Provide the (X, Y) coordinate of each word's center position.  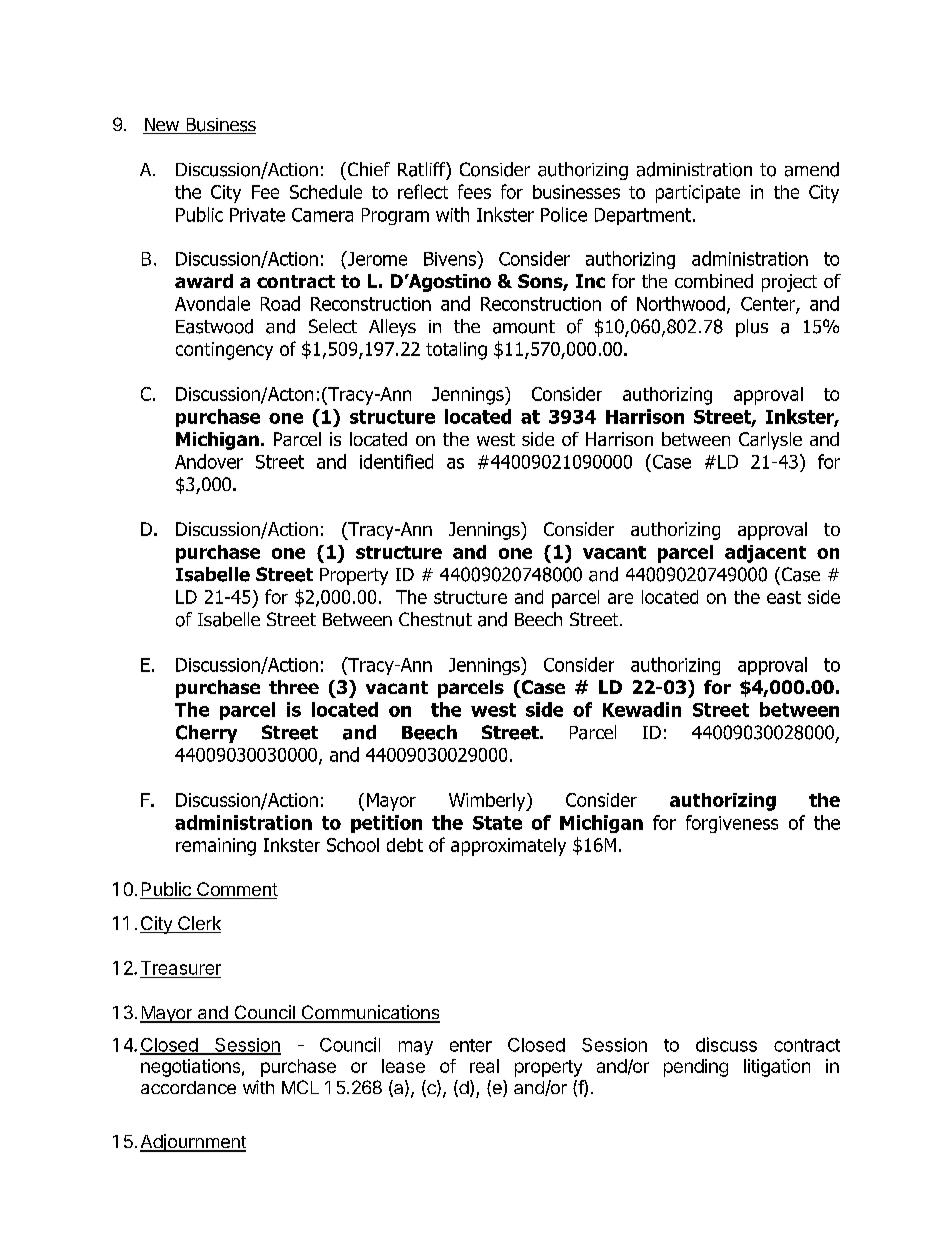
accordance (188, 1087)
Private (257, 215)
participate (698, 194)
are (620, 598)
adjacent (765, 554)
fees (474, 191)
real (484, 1066)
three (294, 687)
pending (696, 1068)
